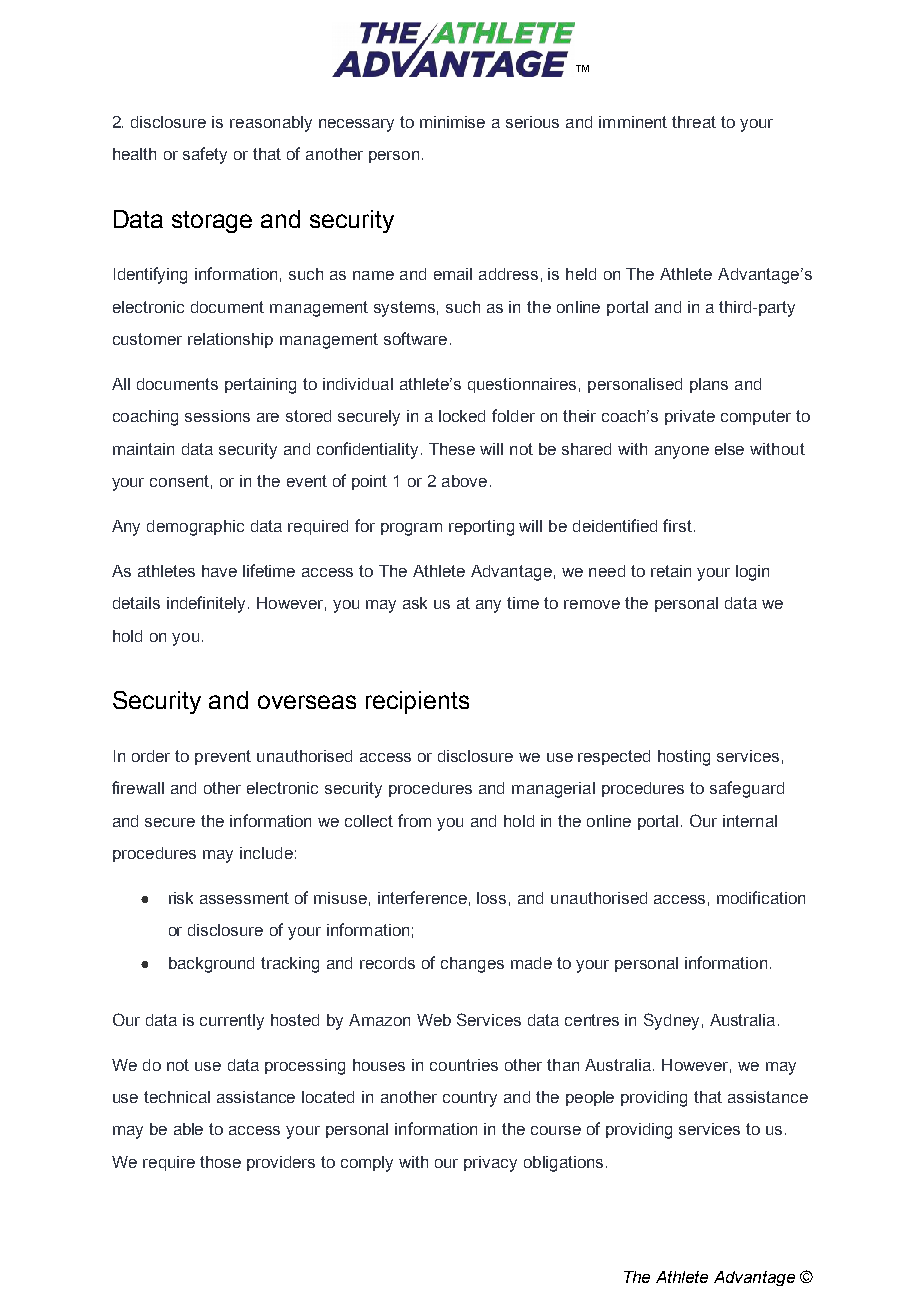 The height and width of the screenshot is (1308, 924). What do you see at coordinates (694, 122) in the screenshot?
I see `threat` at bounding box center [694, 122].
